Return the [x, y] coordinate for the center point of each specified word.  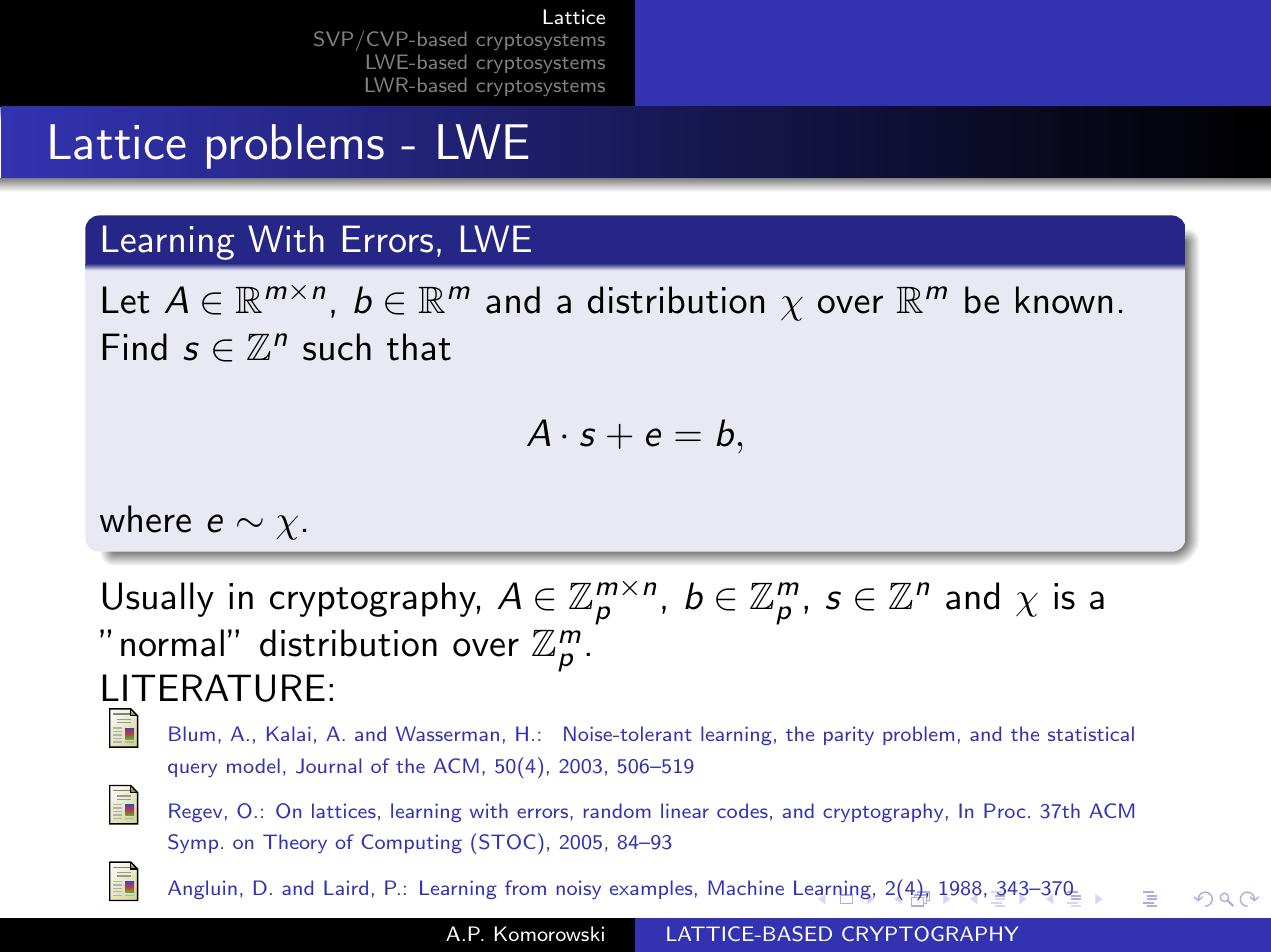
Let [126, 300]
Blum [192, 733]
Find [135, 347]
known [1064, 300]
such [337, 347]
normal [172, 643]
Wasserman [447, 733]
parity [849, 735]
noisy [579, 889]
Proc [1004, 810]
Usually [158, 599]
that [419, 347]
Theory [295, 843]
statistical [1091, 733]
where [145, 519]
